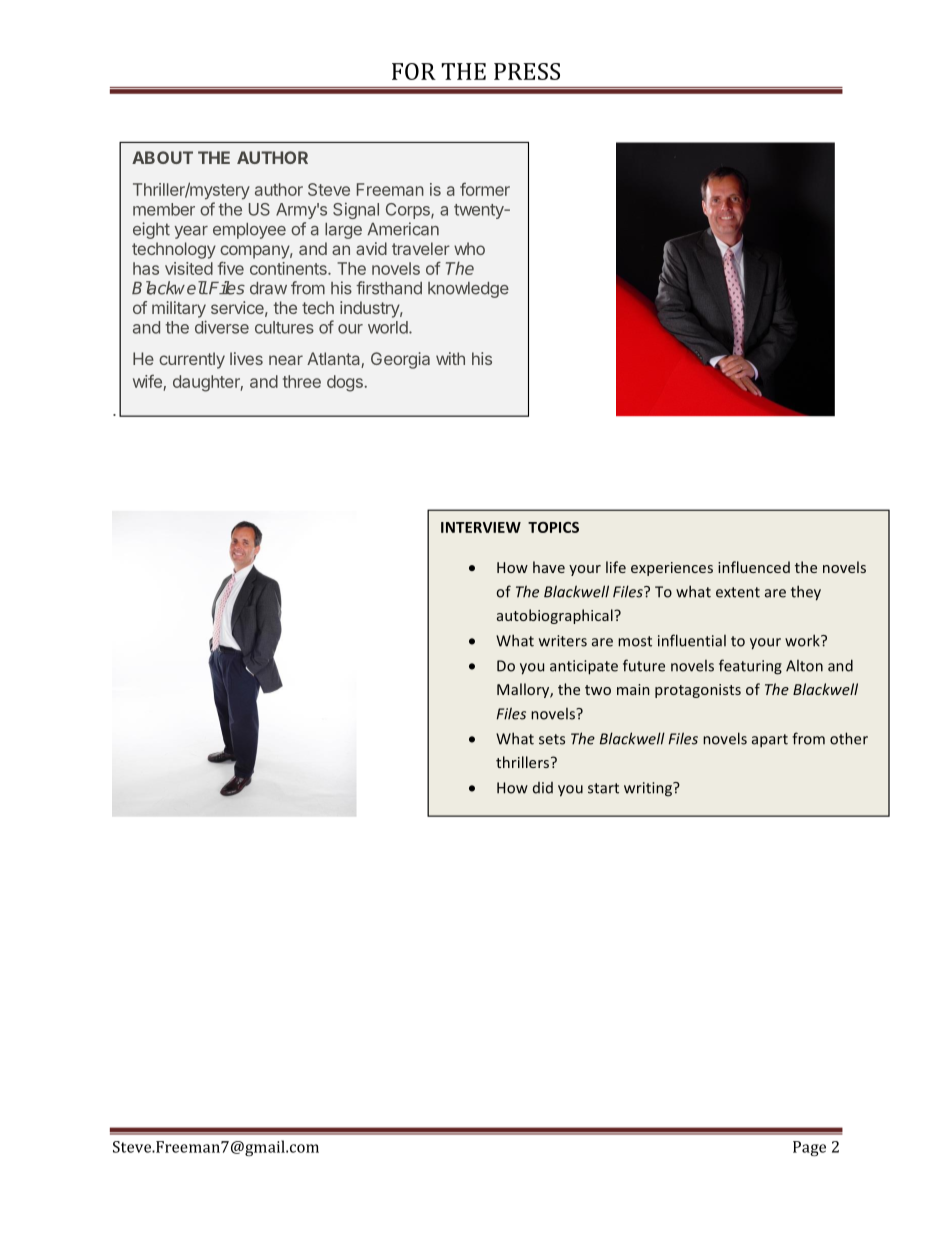 This document has height=1233, width=952. I want to click on three, so click(302, 381).
